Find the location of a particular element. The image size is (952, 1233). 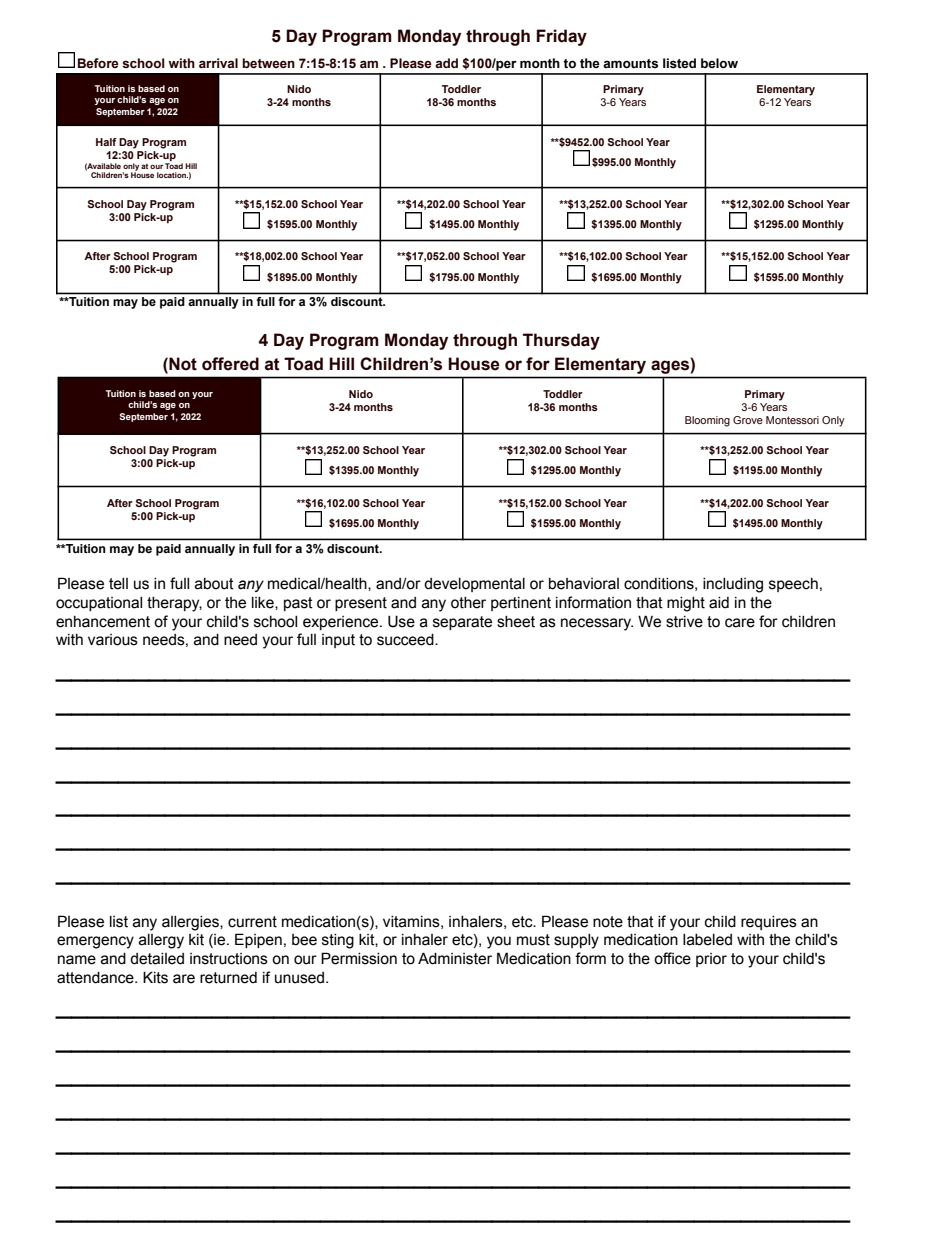

Administer is located at coordinates (455, 958).
